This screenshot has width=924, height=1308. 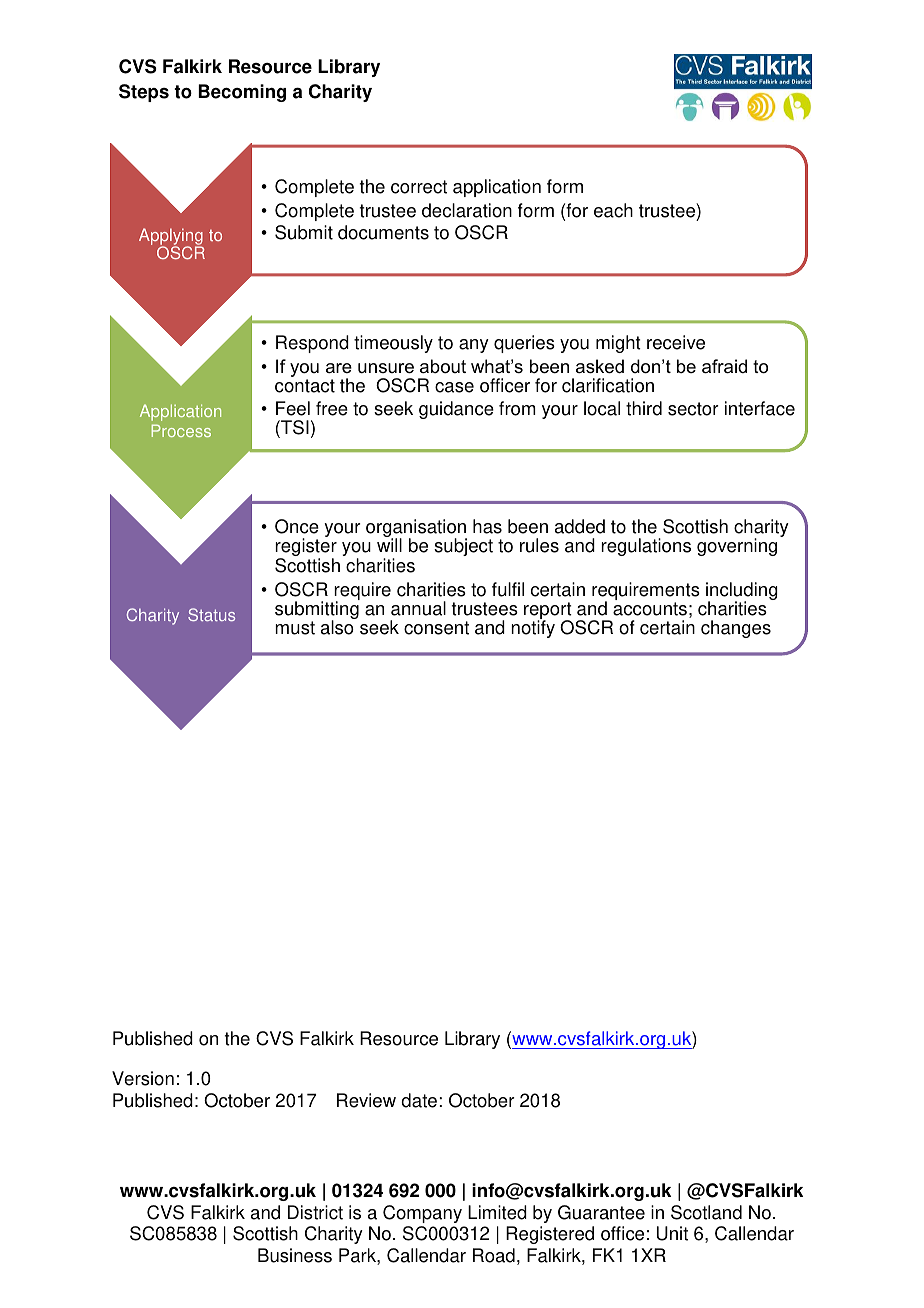 I want to click on correct, so click(x=419, y=187).
